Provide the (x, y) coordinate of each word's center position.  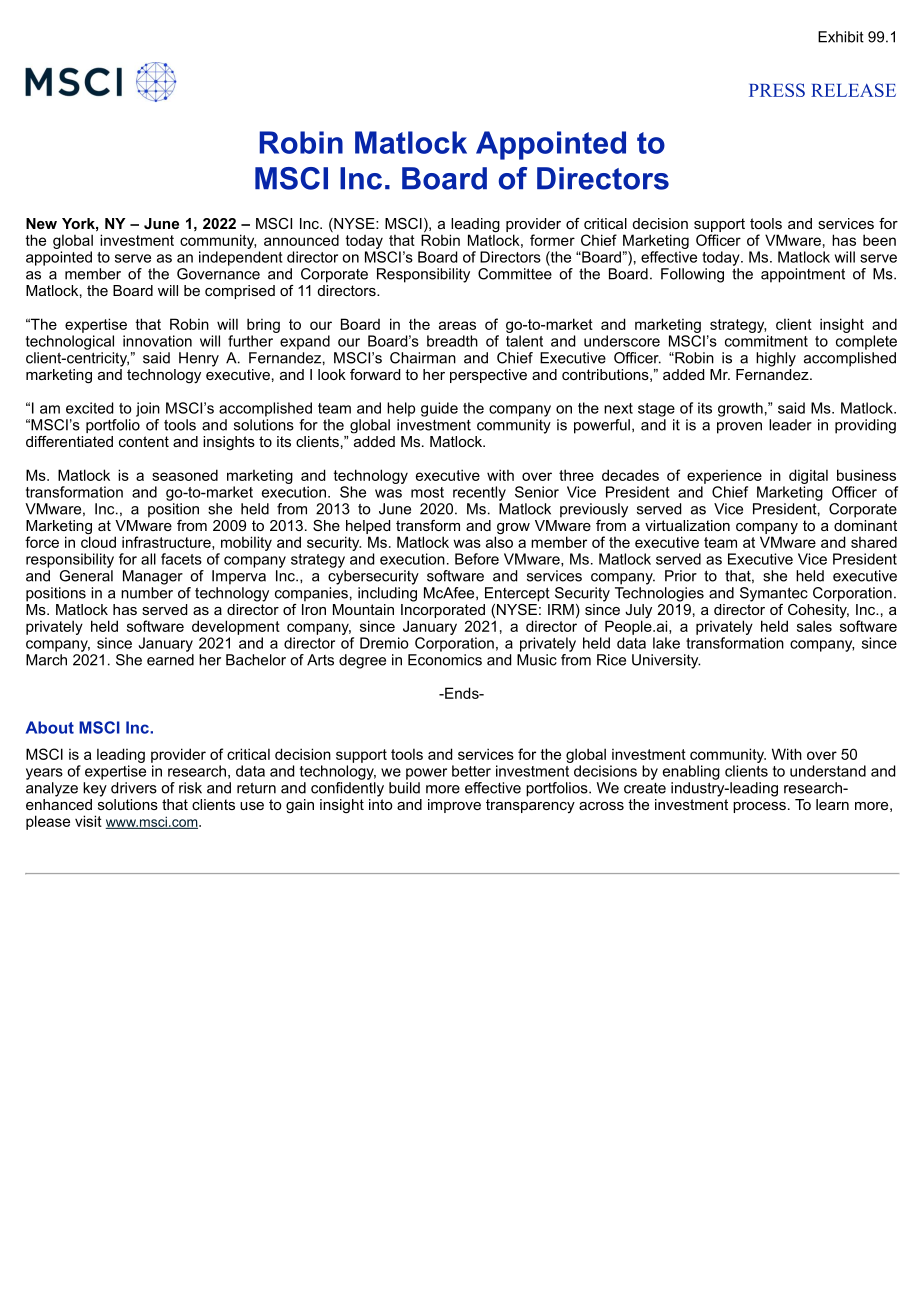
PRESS (777, 90)
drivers (134, 788)
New (41, 223)
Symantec (774, 594)
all (148, 559)
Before (477, 559)
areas (457, 325)
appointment (803, 275)
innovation (157, 341)
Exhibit (841, 37)
